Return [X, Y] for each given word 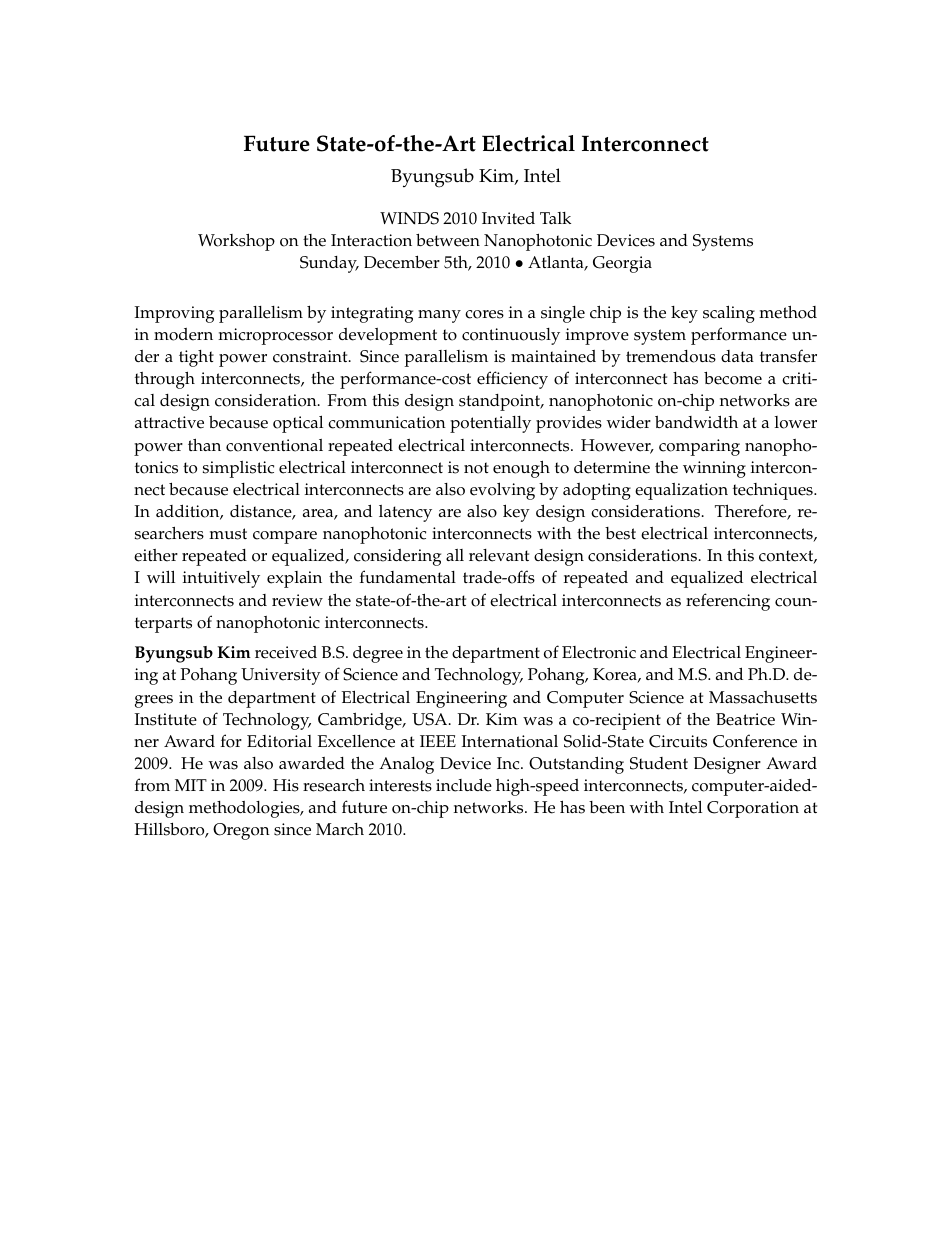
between [448, 240]
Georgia [622, 264]
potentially [490, 424]
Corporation [753, 809]
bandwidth [696, 421]
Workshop [236, 242]
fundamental [408, 577]
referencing [728, 602]
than [204, 444]
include [464, 785]
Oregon [241, 831]
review [297, 600]
